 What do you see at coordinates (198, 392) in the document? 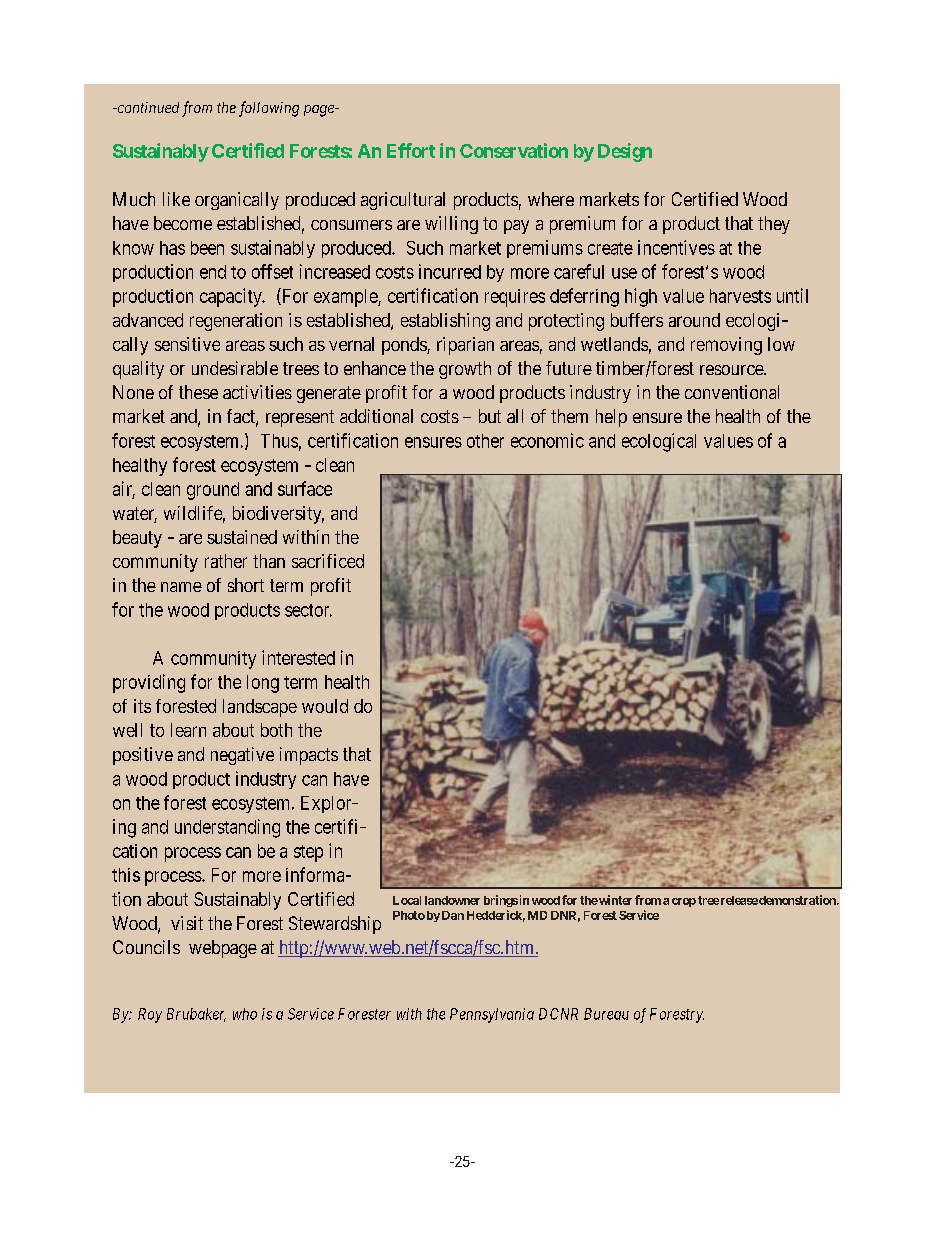
I see `these` at bounding box center [198, 392].
